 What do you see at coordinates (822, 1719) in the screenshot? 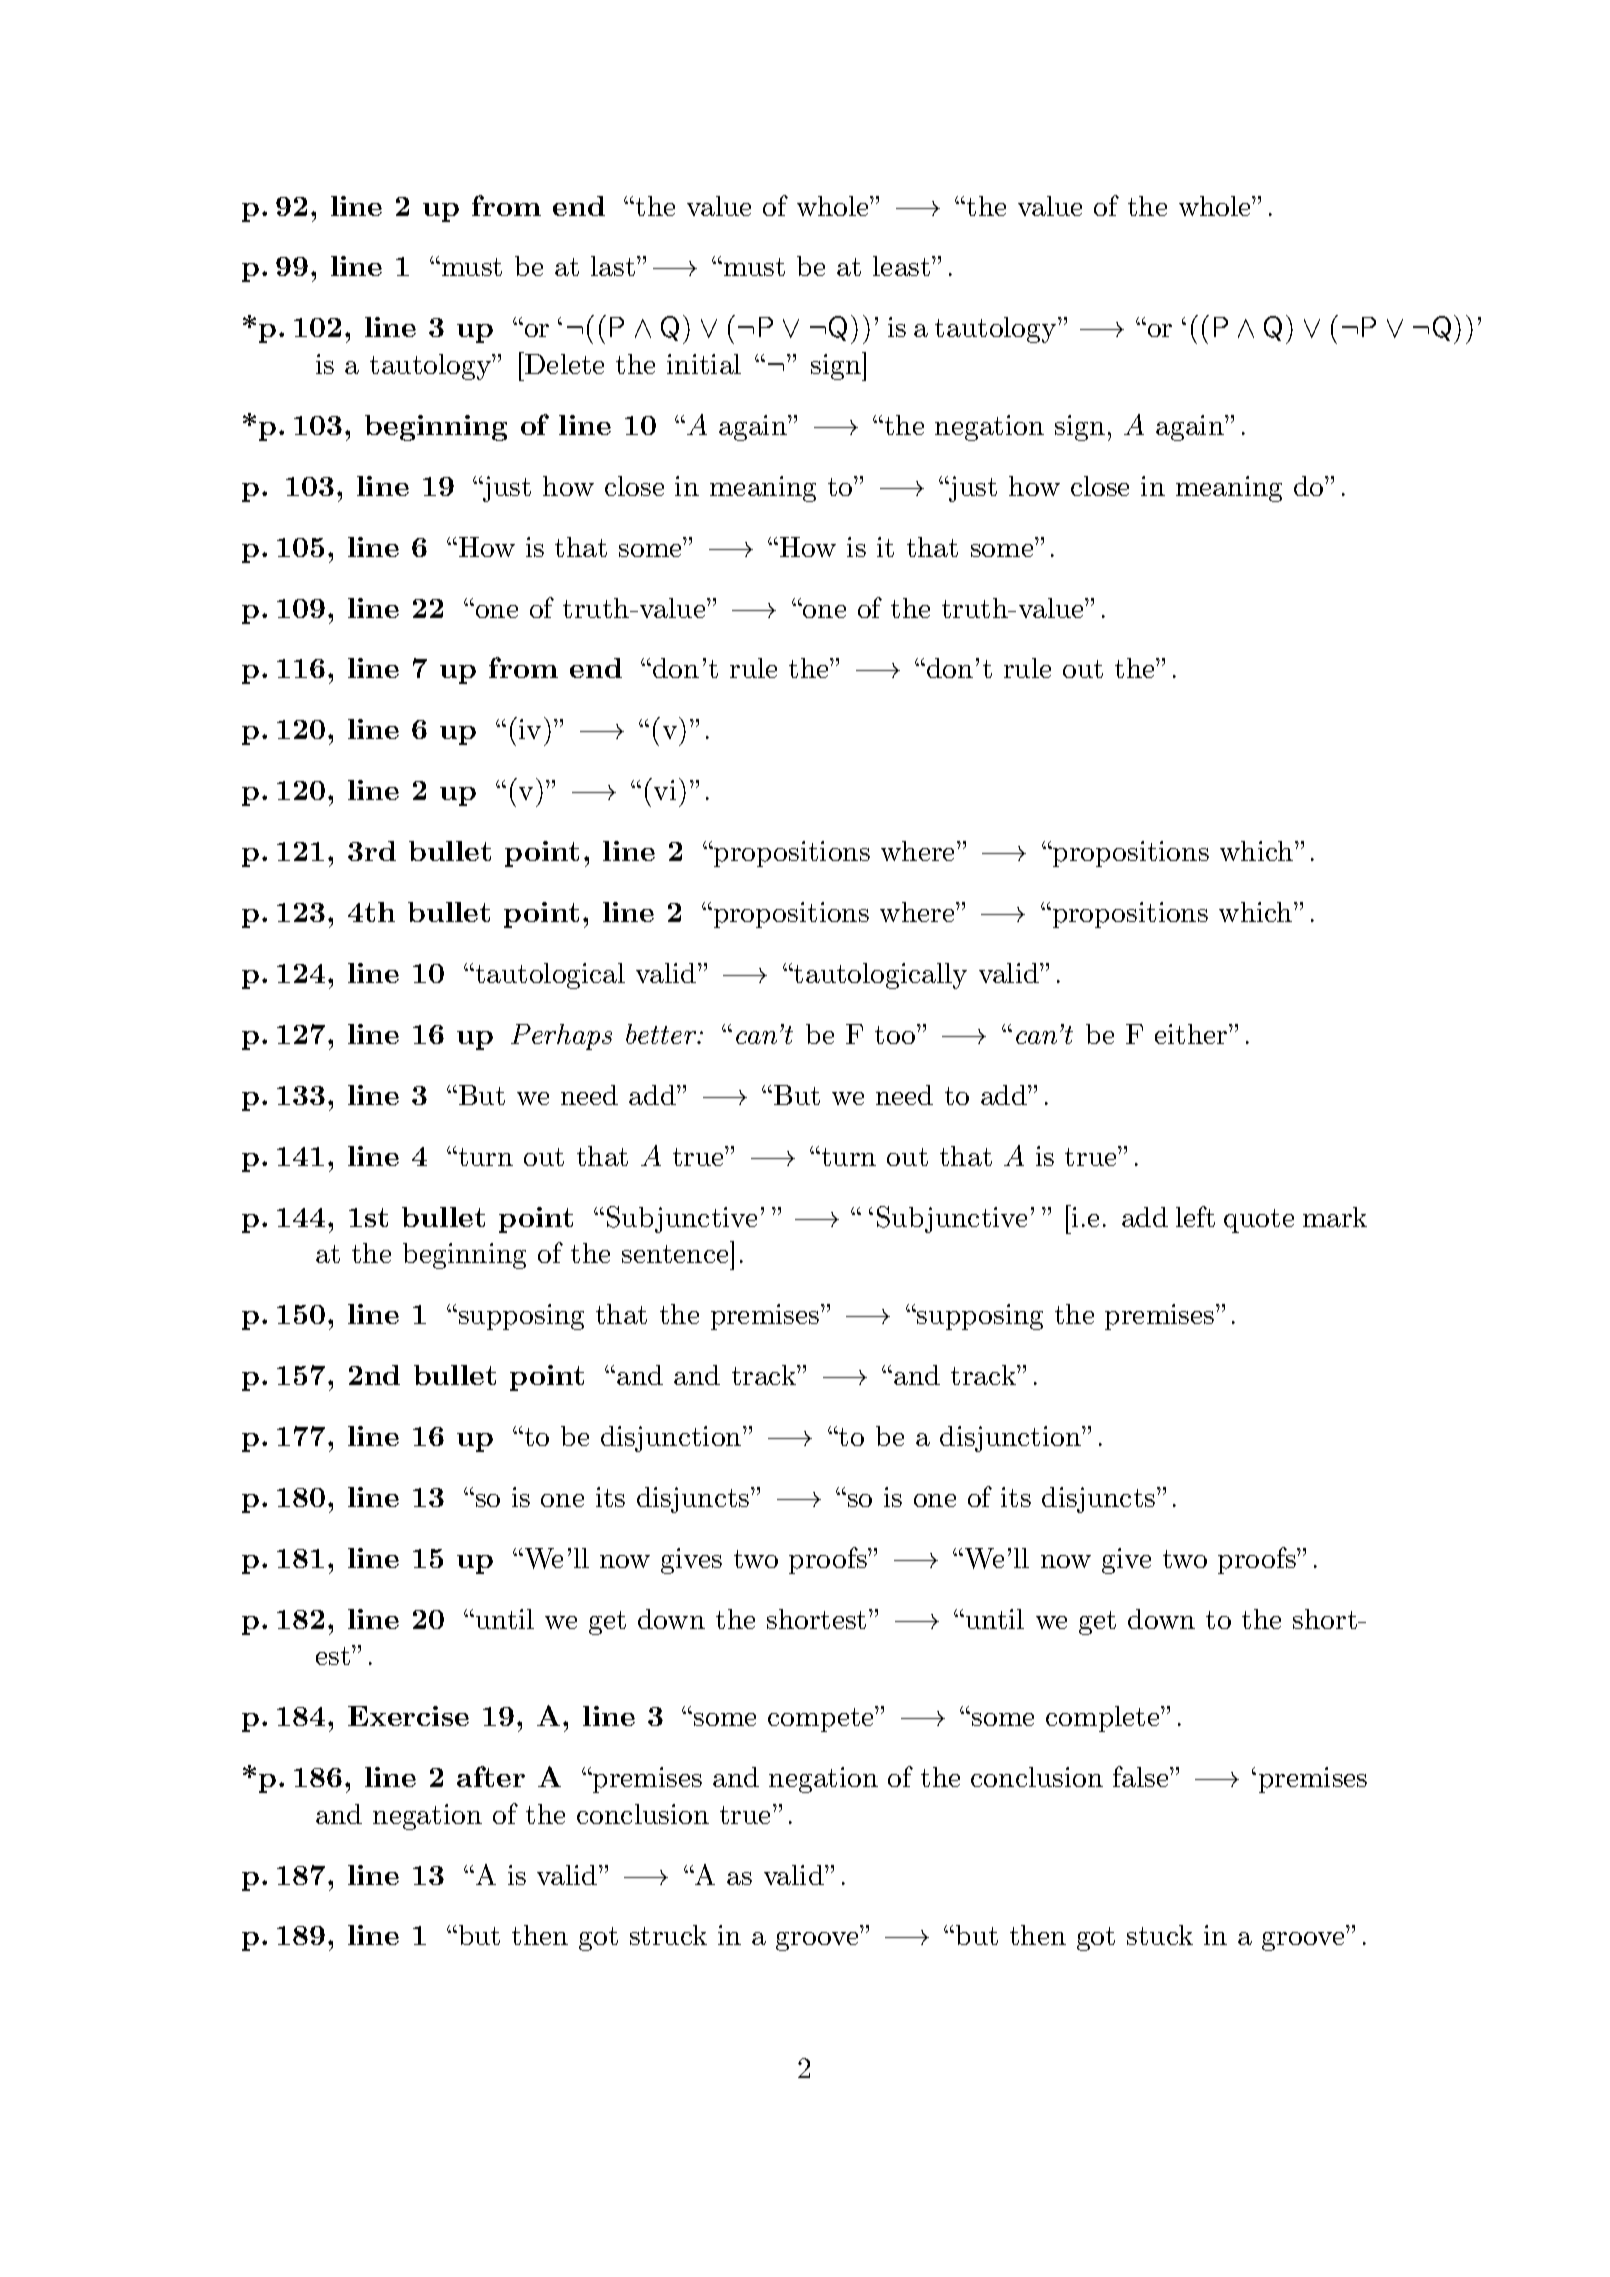
I see `compete` at bounding box center [822, 1719].
